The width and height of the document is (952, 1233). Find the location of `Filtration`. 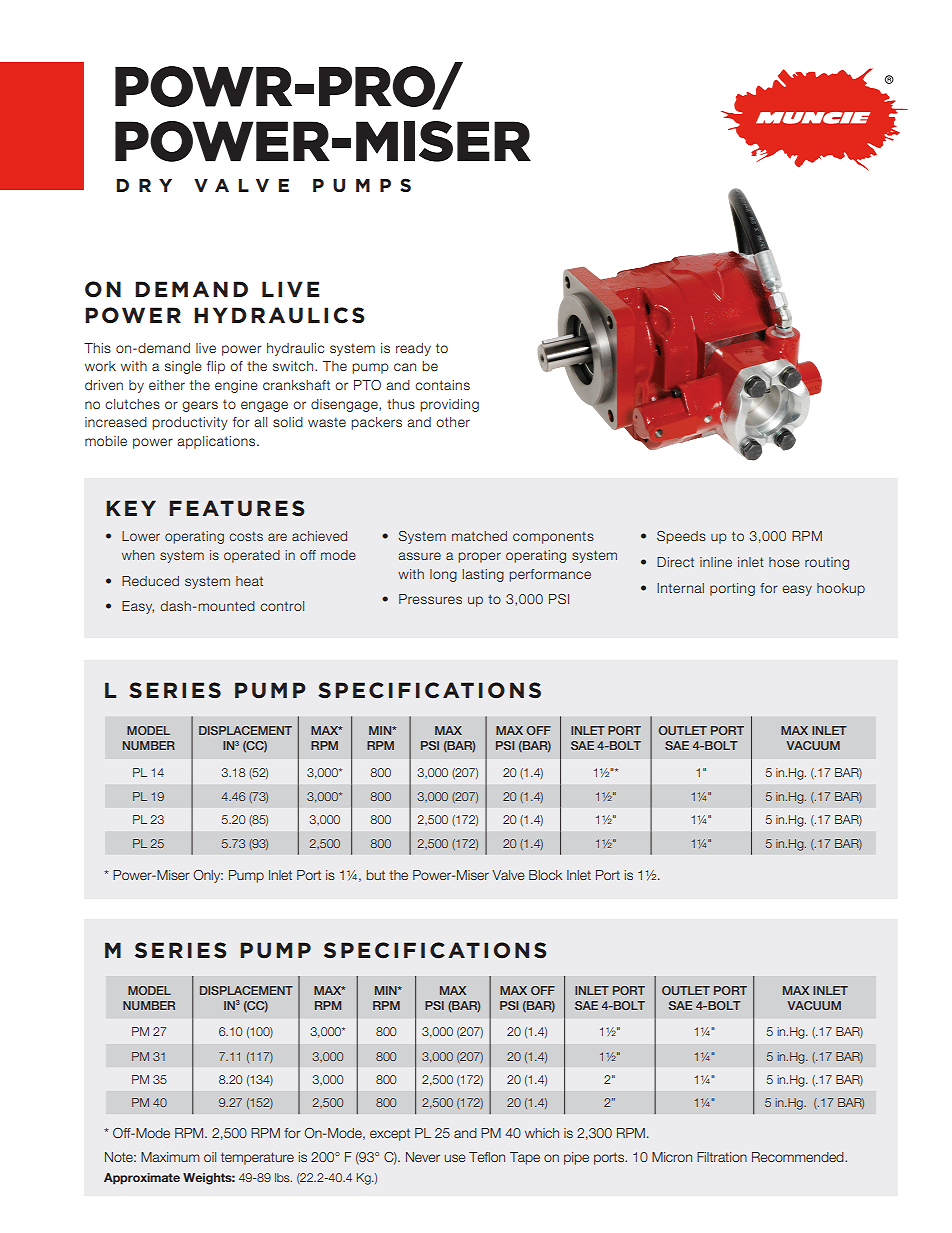

Filtration is located at coordinates (722, 1157).
